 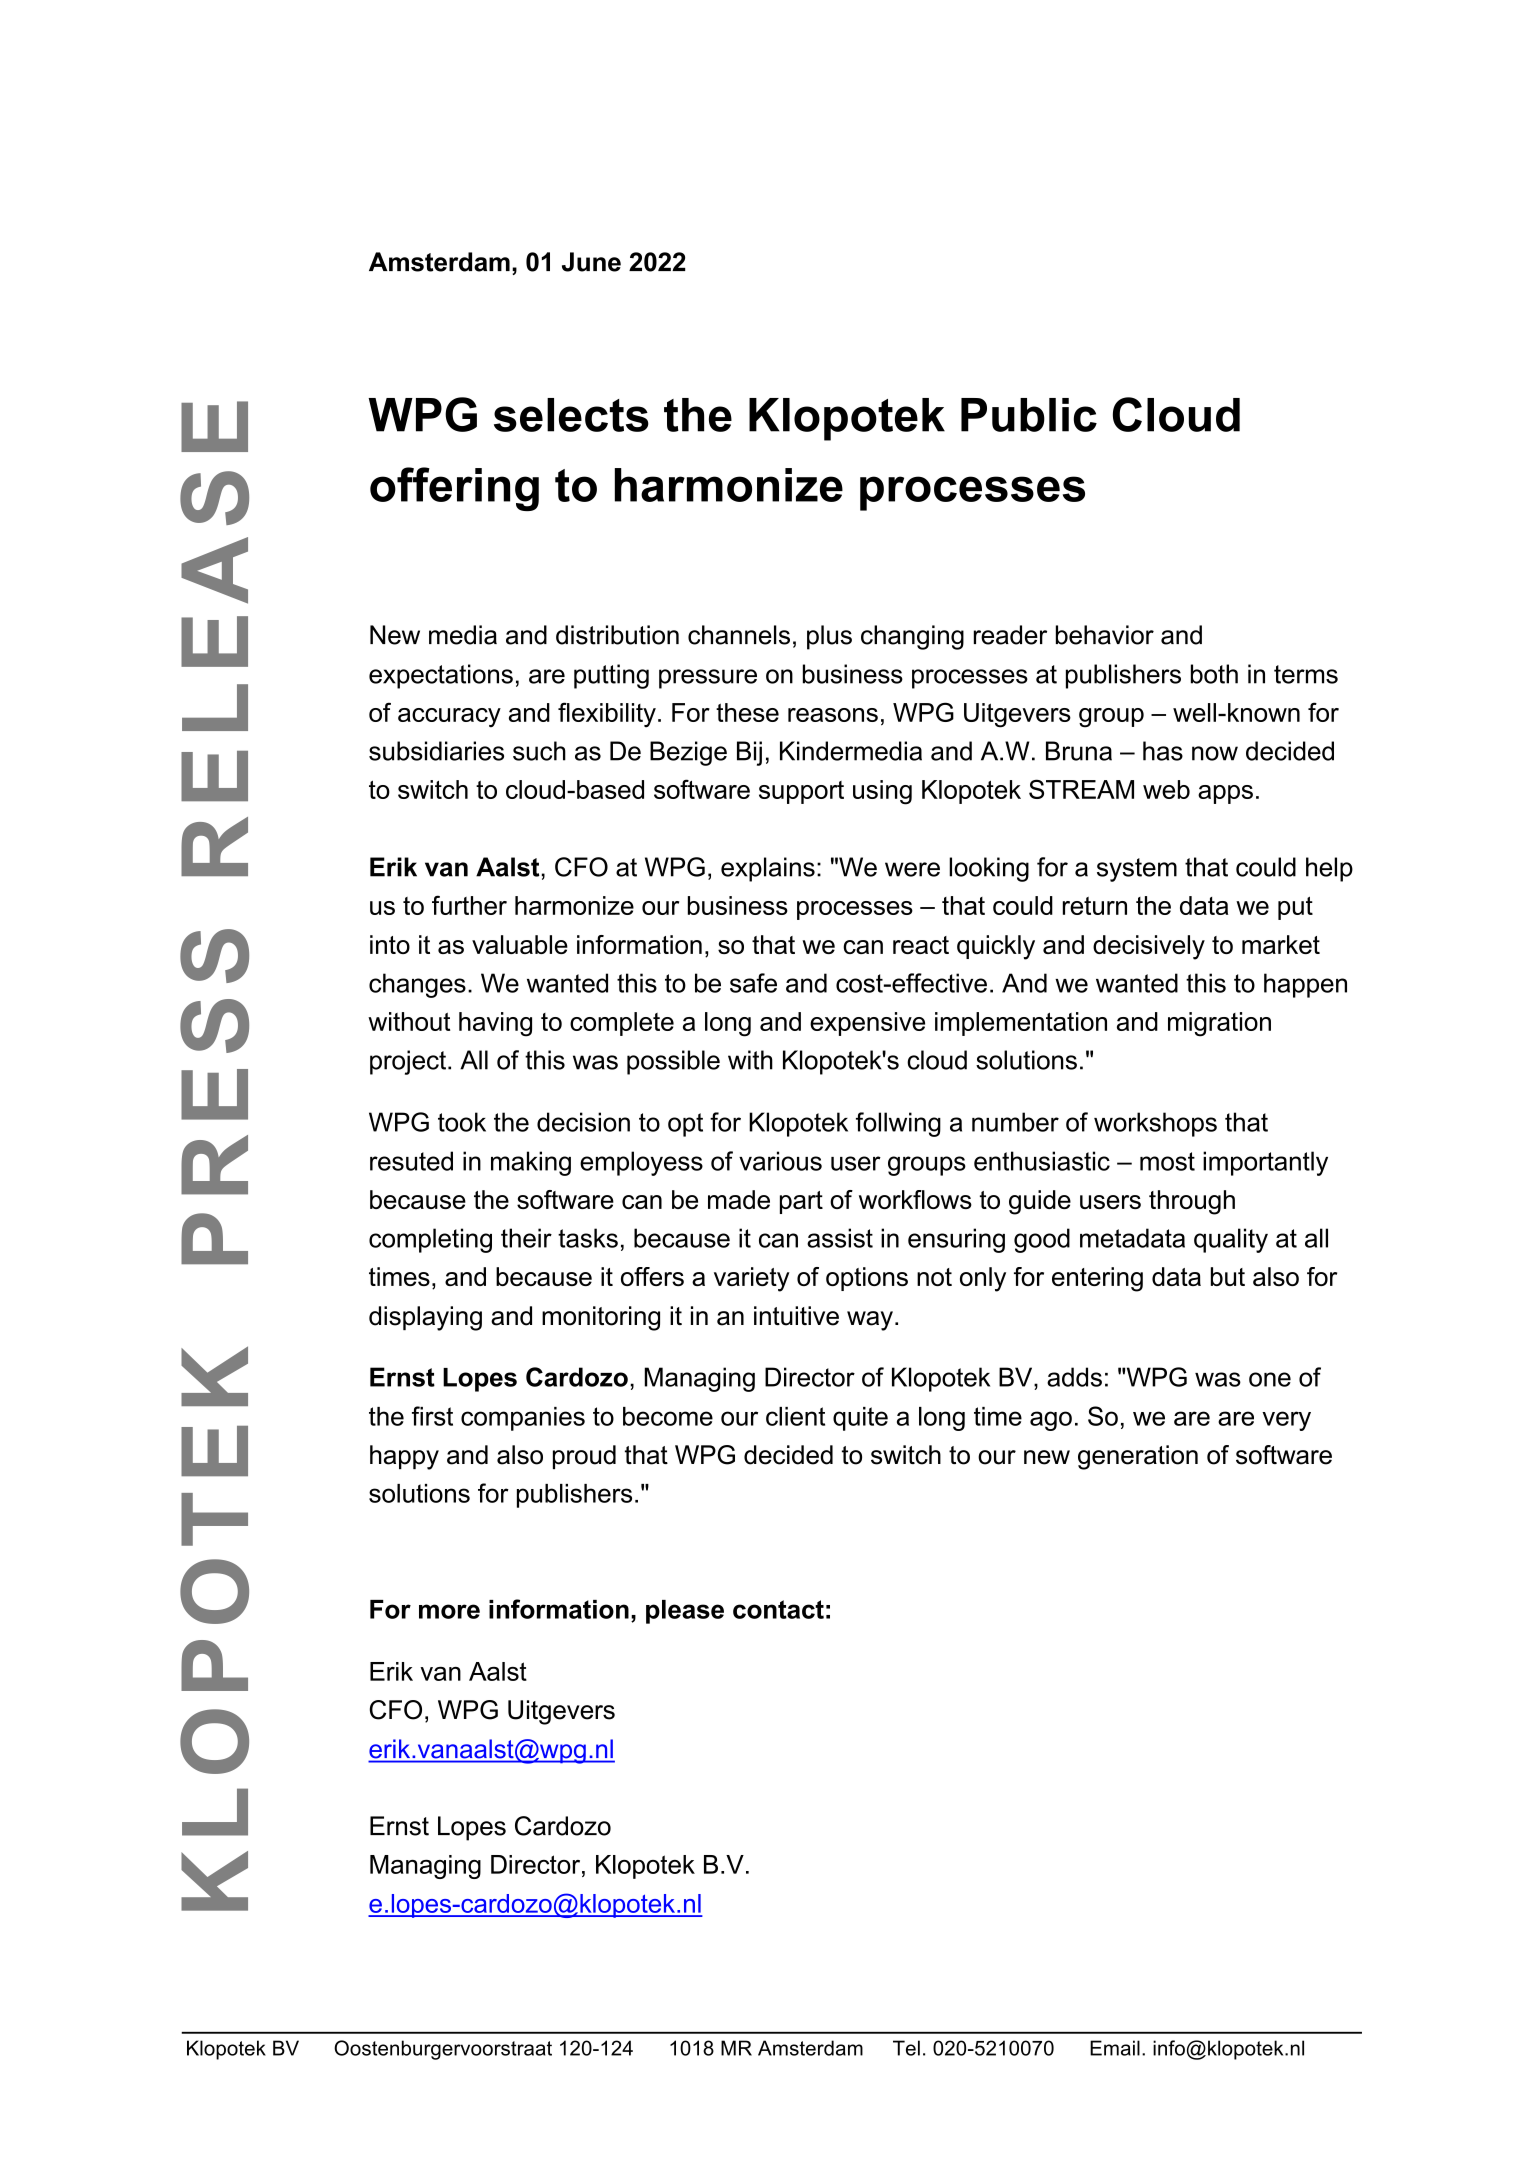 What do you see at coordinates (1029, 415) in the screenshot?
I see `Public` at bounding box center [1029, 415].
